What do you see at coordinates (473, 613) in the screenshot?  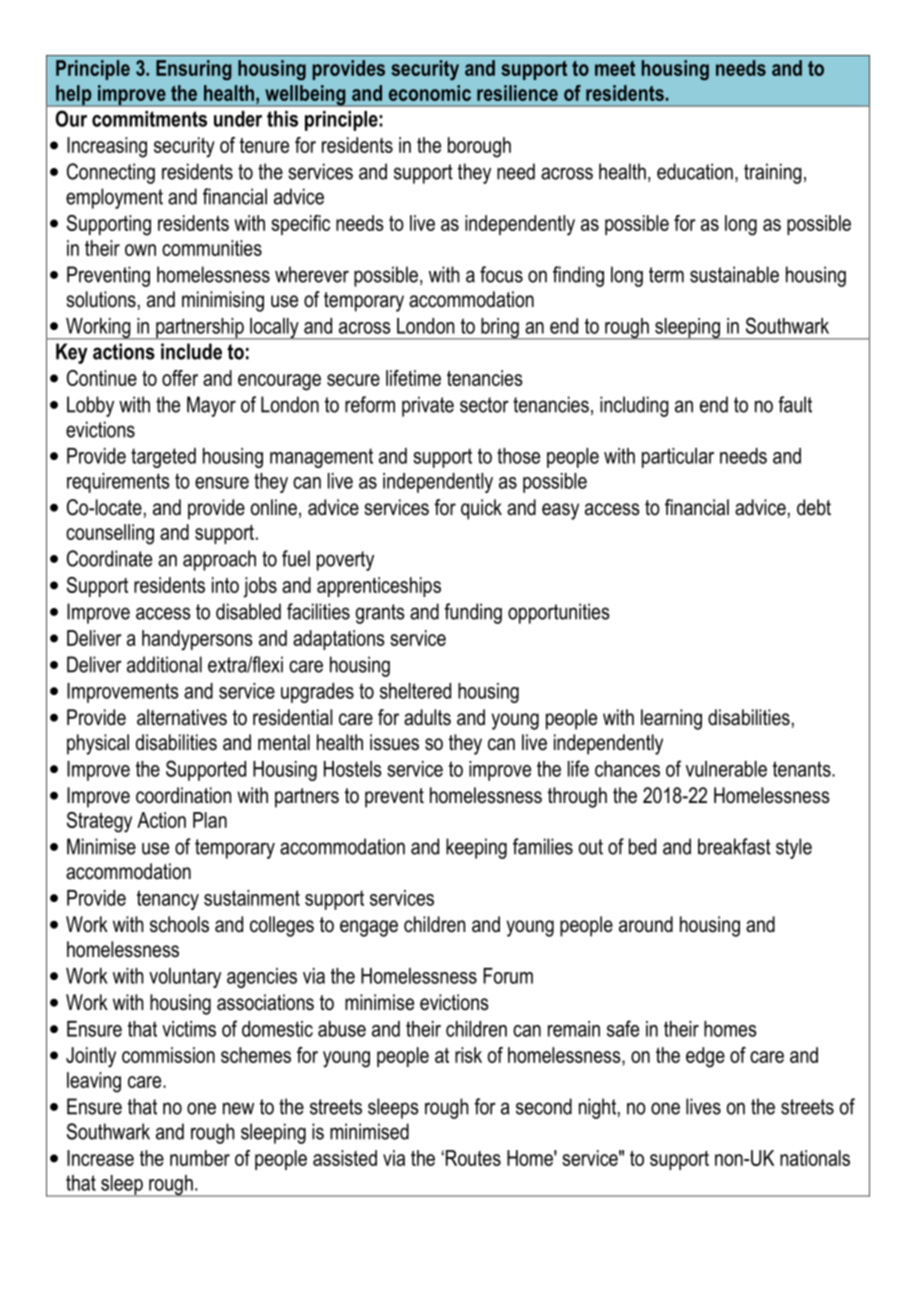 I see `funding` at bounding box center [473, 613].
